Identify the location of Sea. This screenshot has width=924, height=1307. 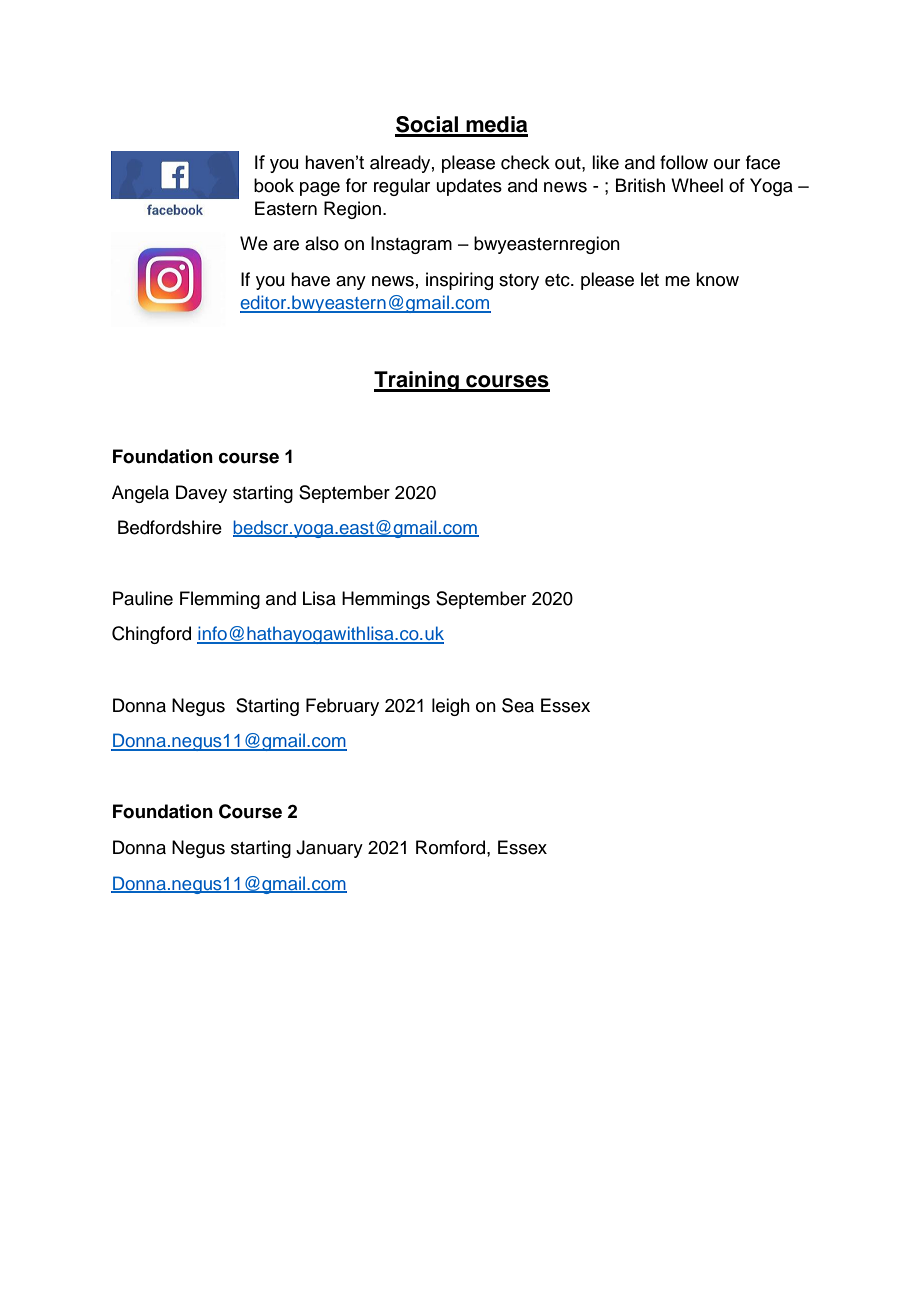
(518, 705).
